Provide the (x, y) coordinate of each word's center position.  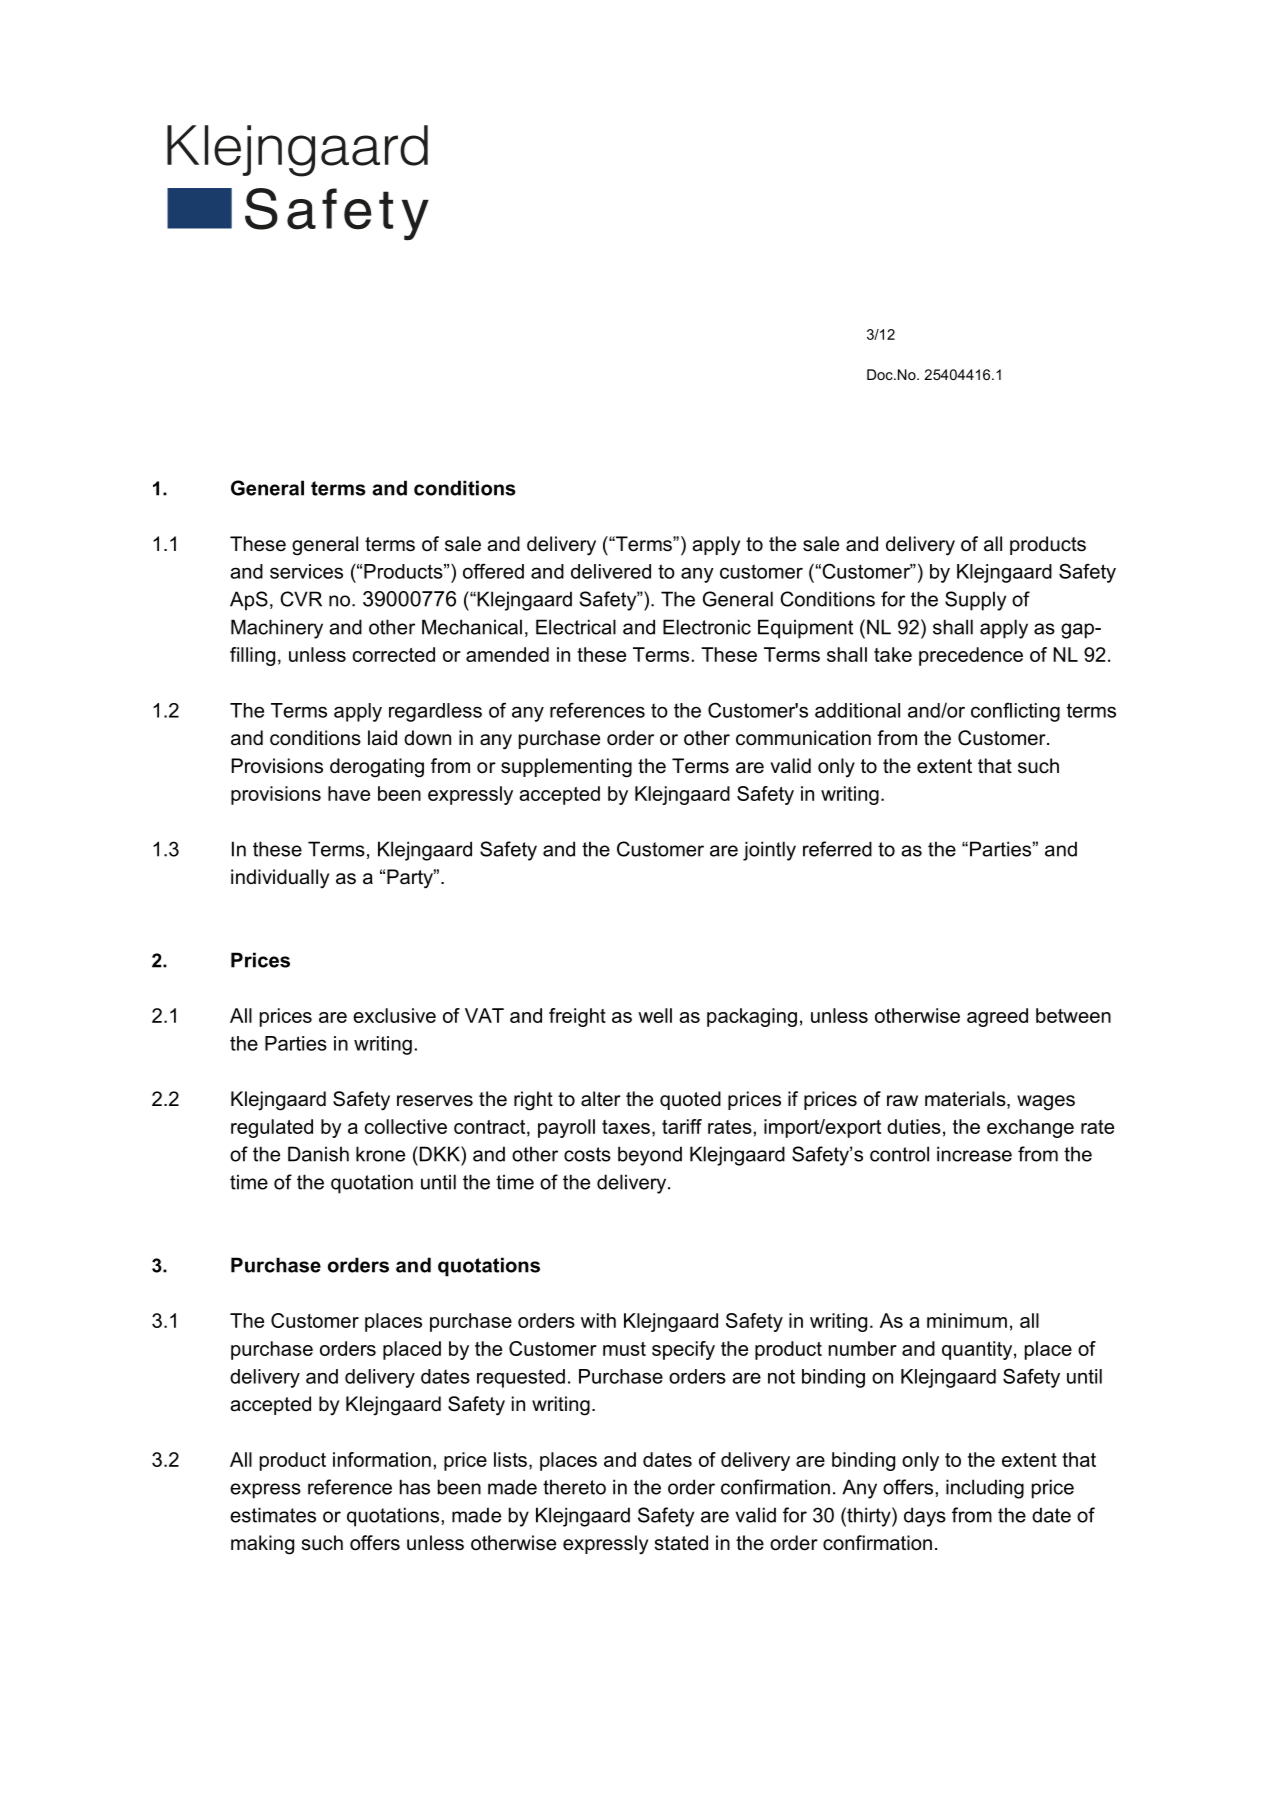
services (306, 571)
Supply (975, 601)
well (655, 1015)
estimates (273, 1515)
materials (966, 1100)
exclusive (394, 1015)
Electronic (707, 627)
